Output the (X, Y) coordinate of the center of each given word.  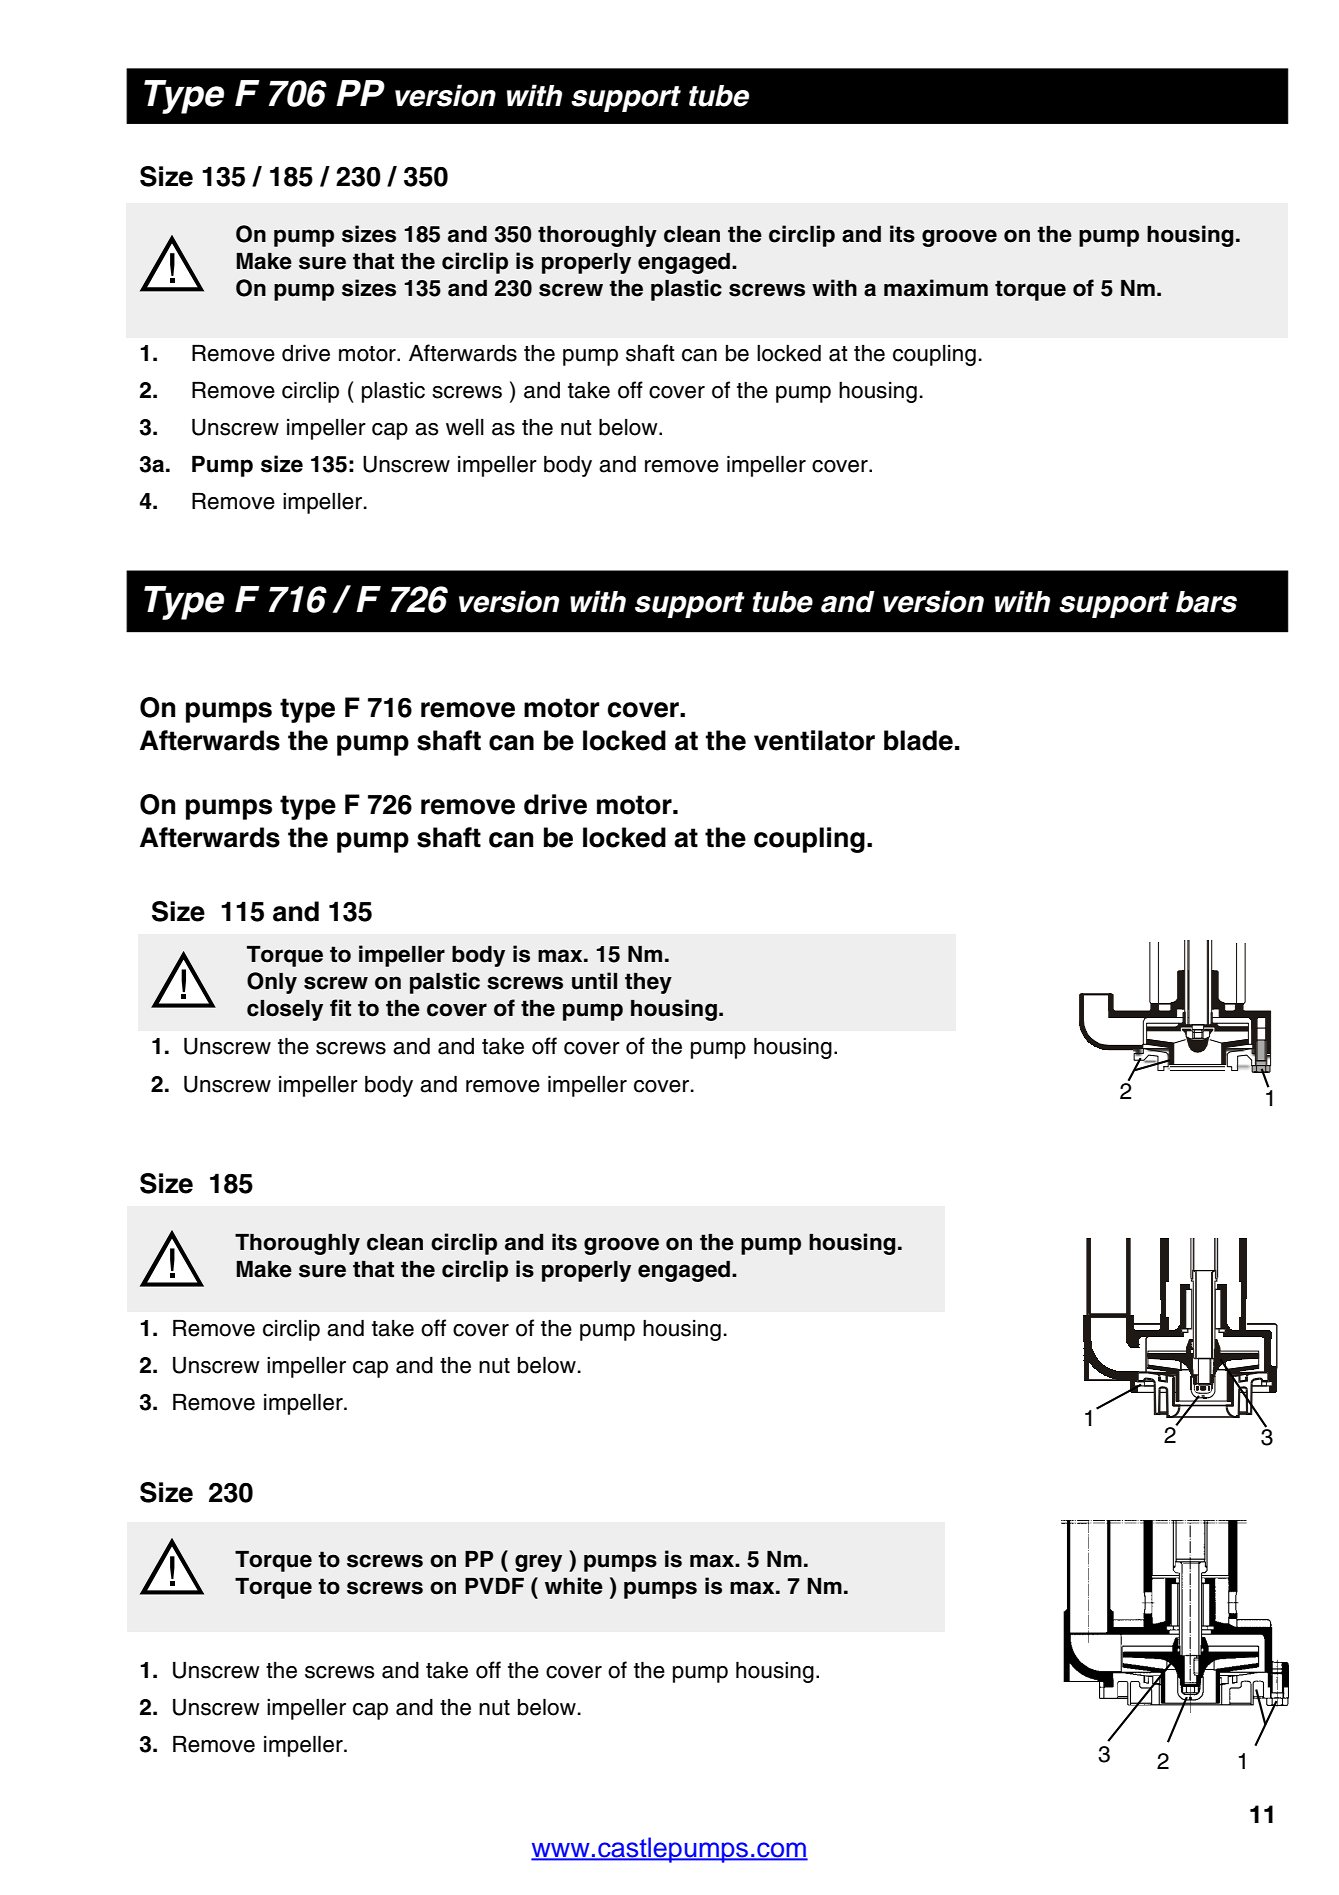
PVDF (494, 1586)
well (465, 427)
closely (285, 1010)
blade (918, 740)
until (594, 981)
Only (272, 983)
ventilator (814, 740)
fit (340, 1007)
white (574, 1586)
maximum (936, 288)
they (648, 983)
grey (538, 1563)
